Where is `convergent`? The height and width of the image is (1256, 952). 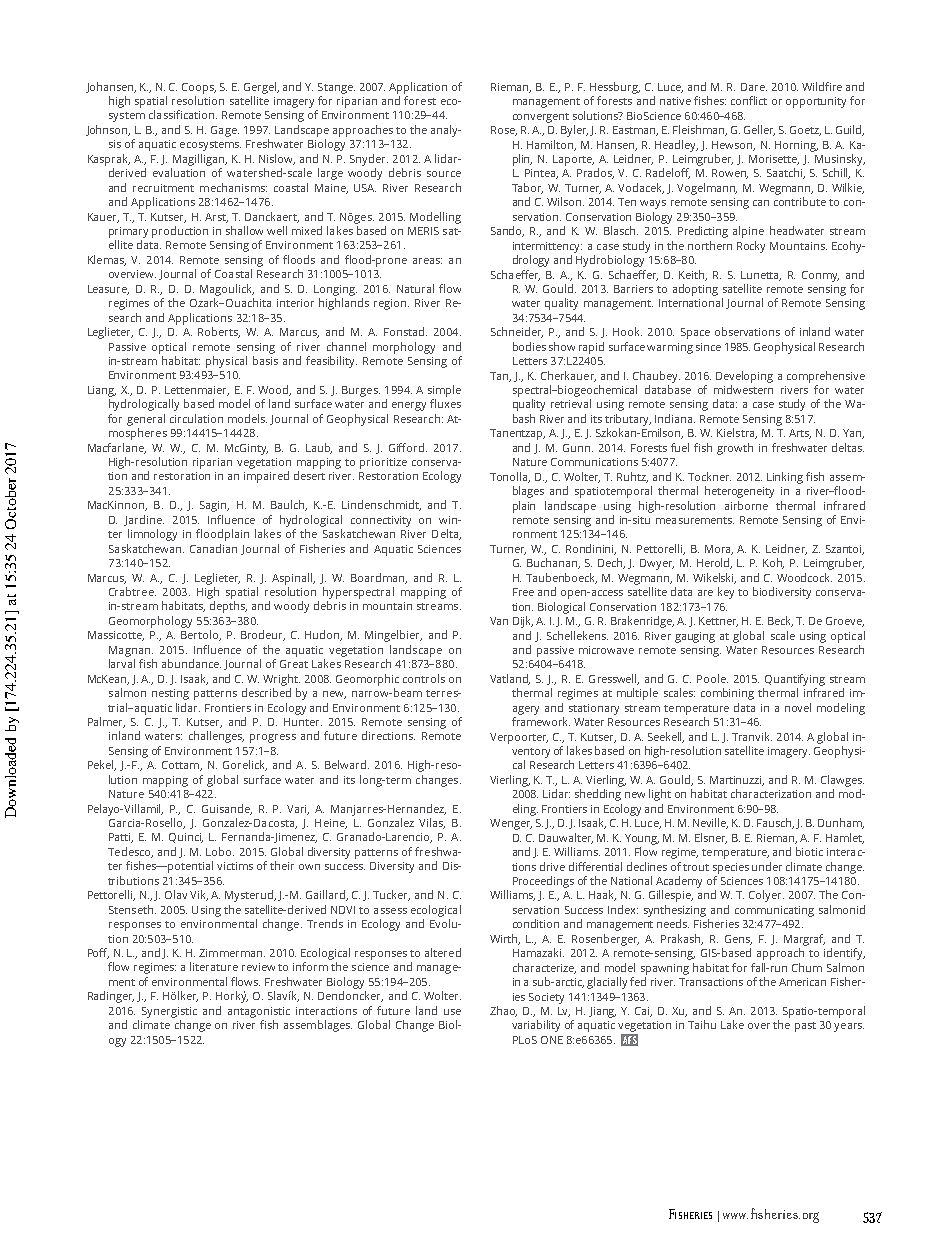 convergent is located at coordinates (541, 118).
